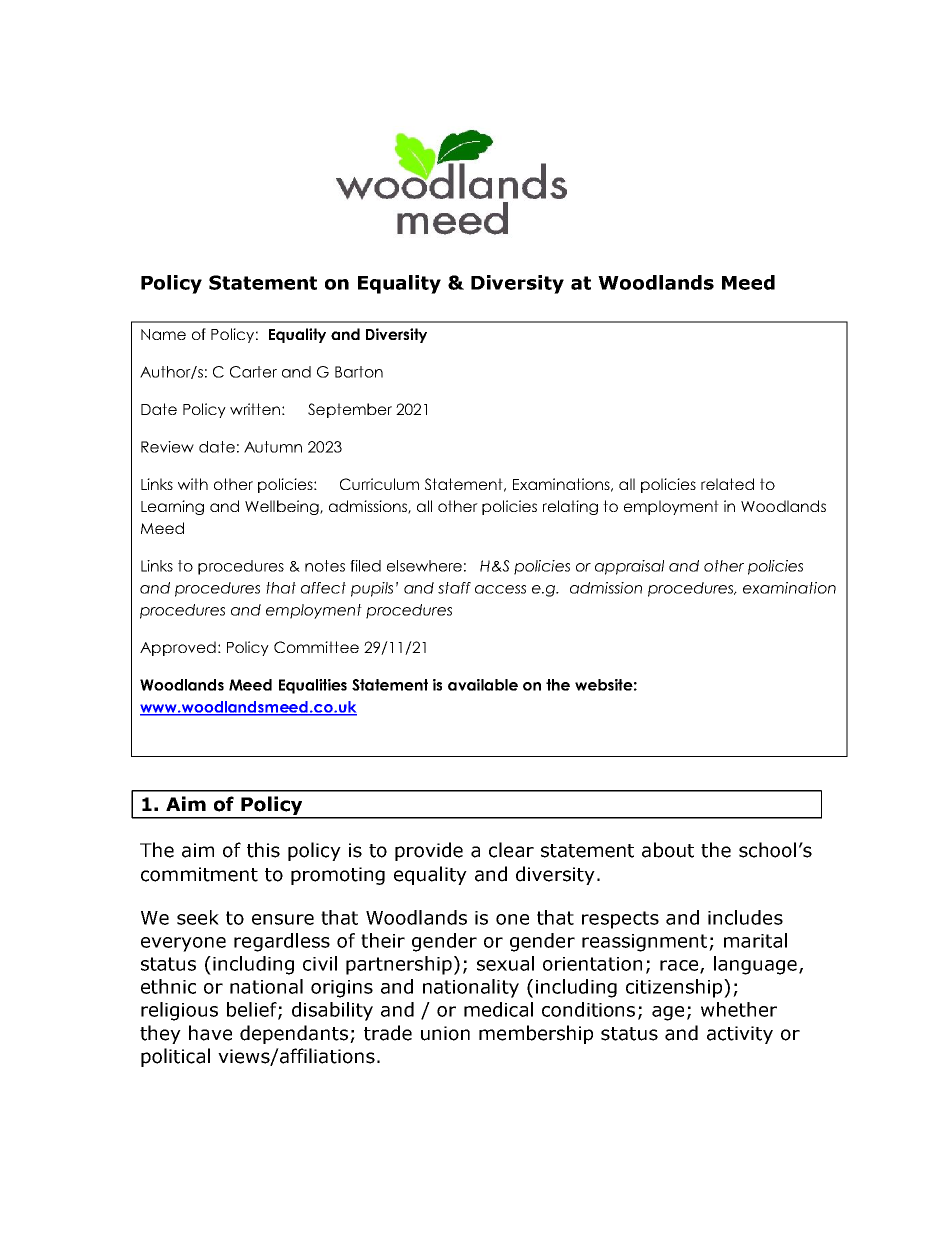  Describe the element at coordinates (210, 1033) in the page. I see `have` at that location.
